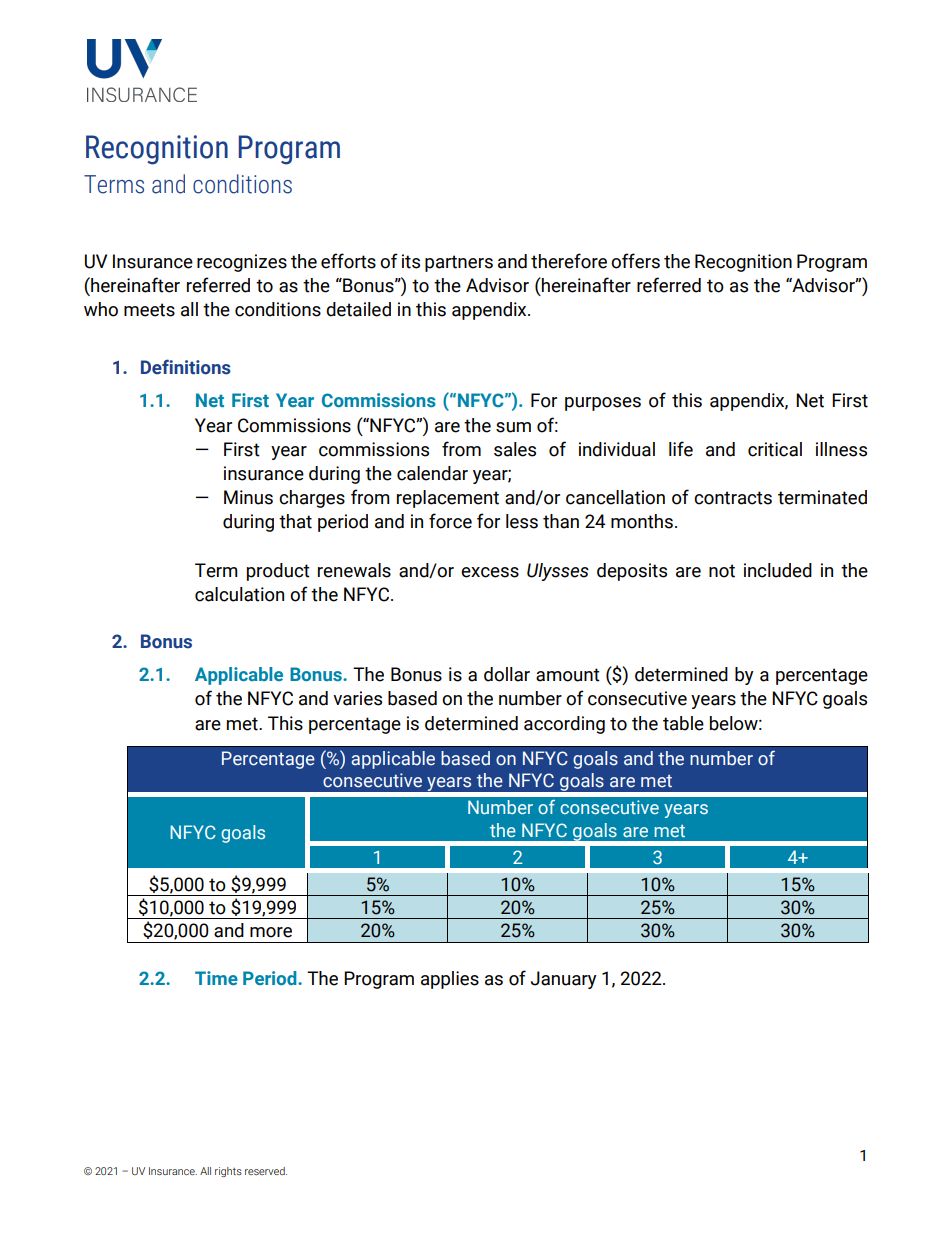 Image resolution: width=952 pixels, height=1233 pixels. I want to click on dollar, so click(507, 674).
